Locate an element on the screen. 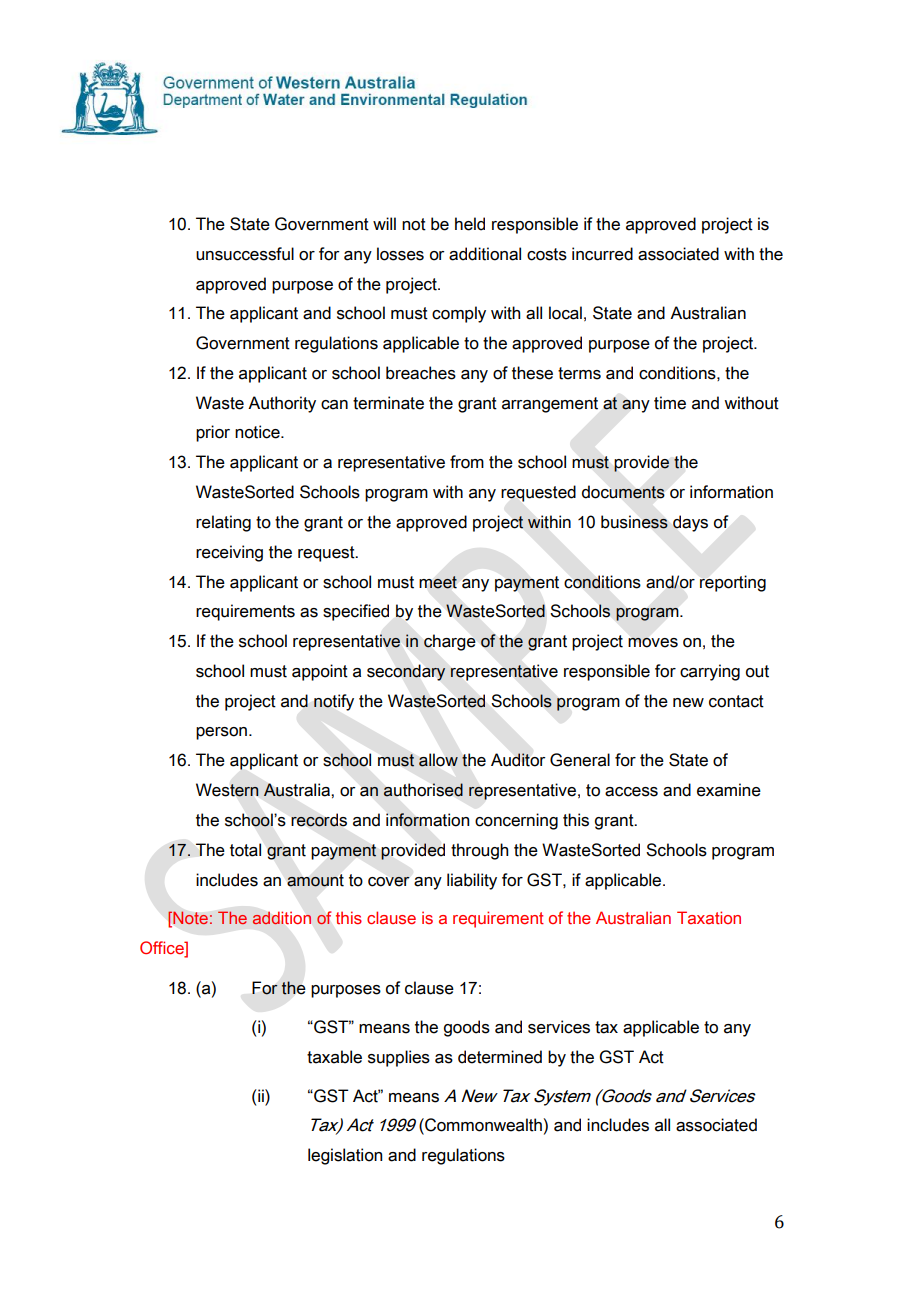 The width and height of the screenshot is (924, 1309). determined is located at coordinates (500, 1057).
